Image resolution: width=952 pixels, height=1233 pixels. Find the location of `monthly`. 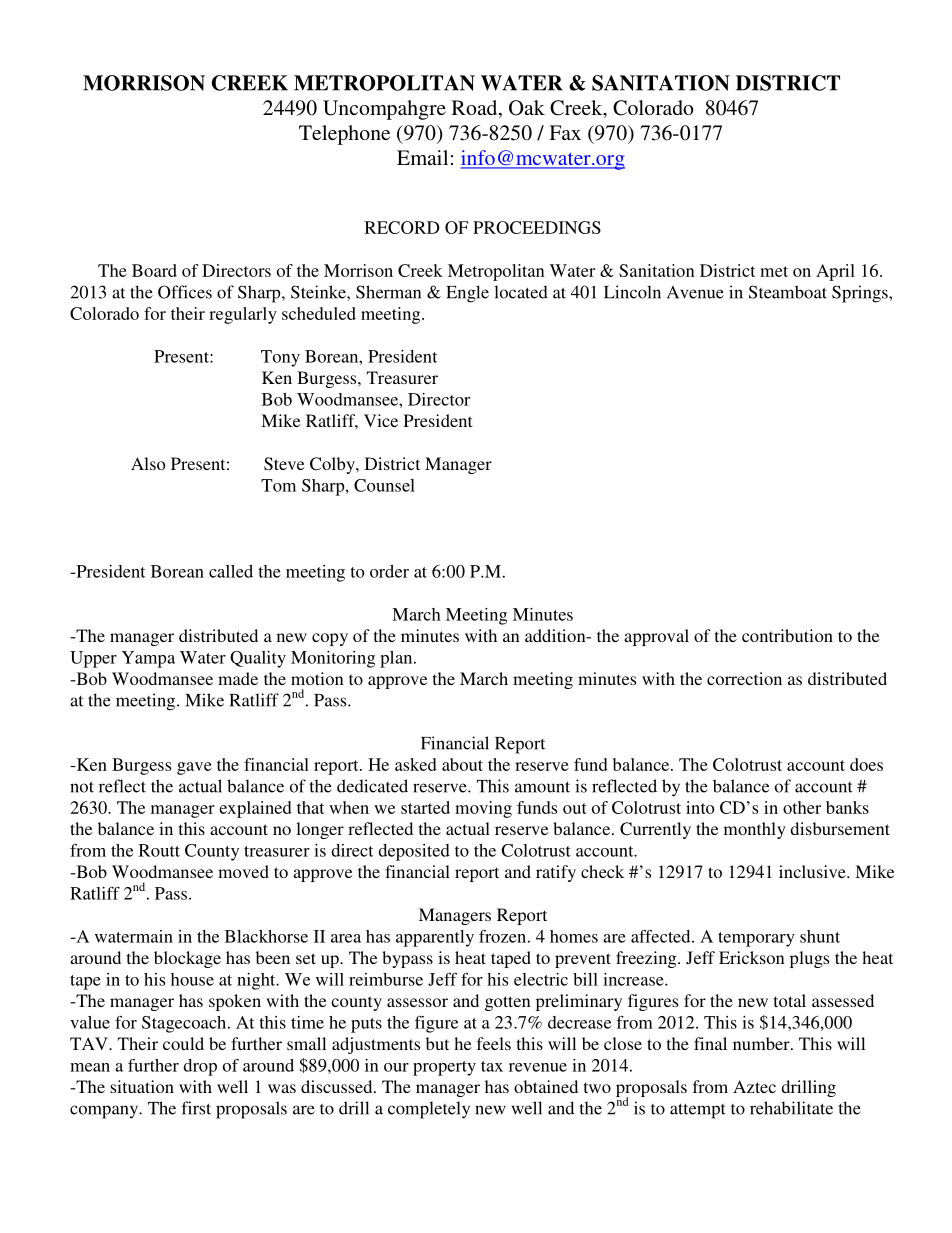

monthly is located at coordinates (755, 830).
